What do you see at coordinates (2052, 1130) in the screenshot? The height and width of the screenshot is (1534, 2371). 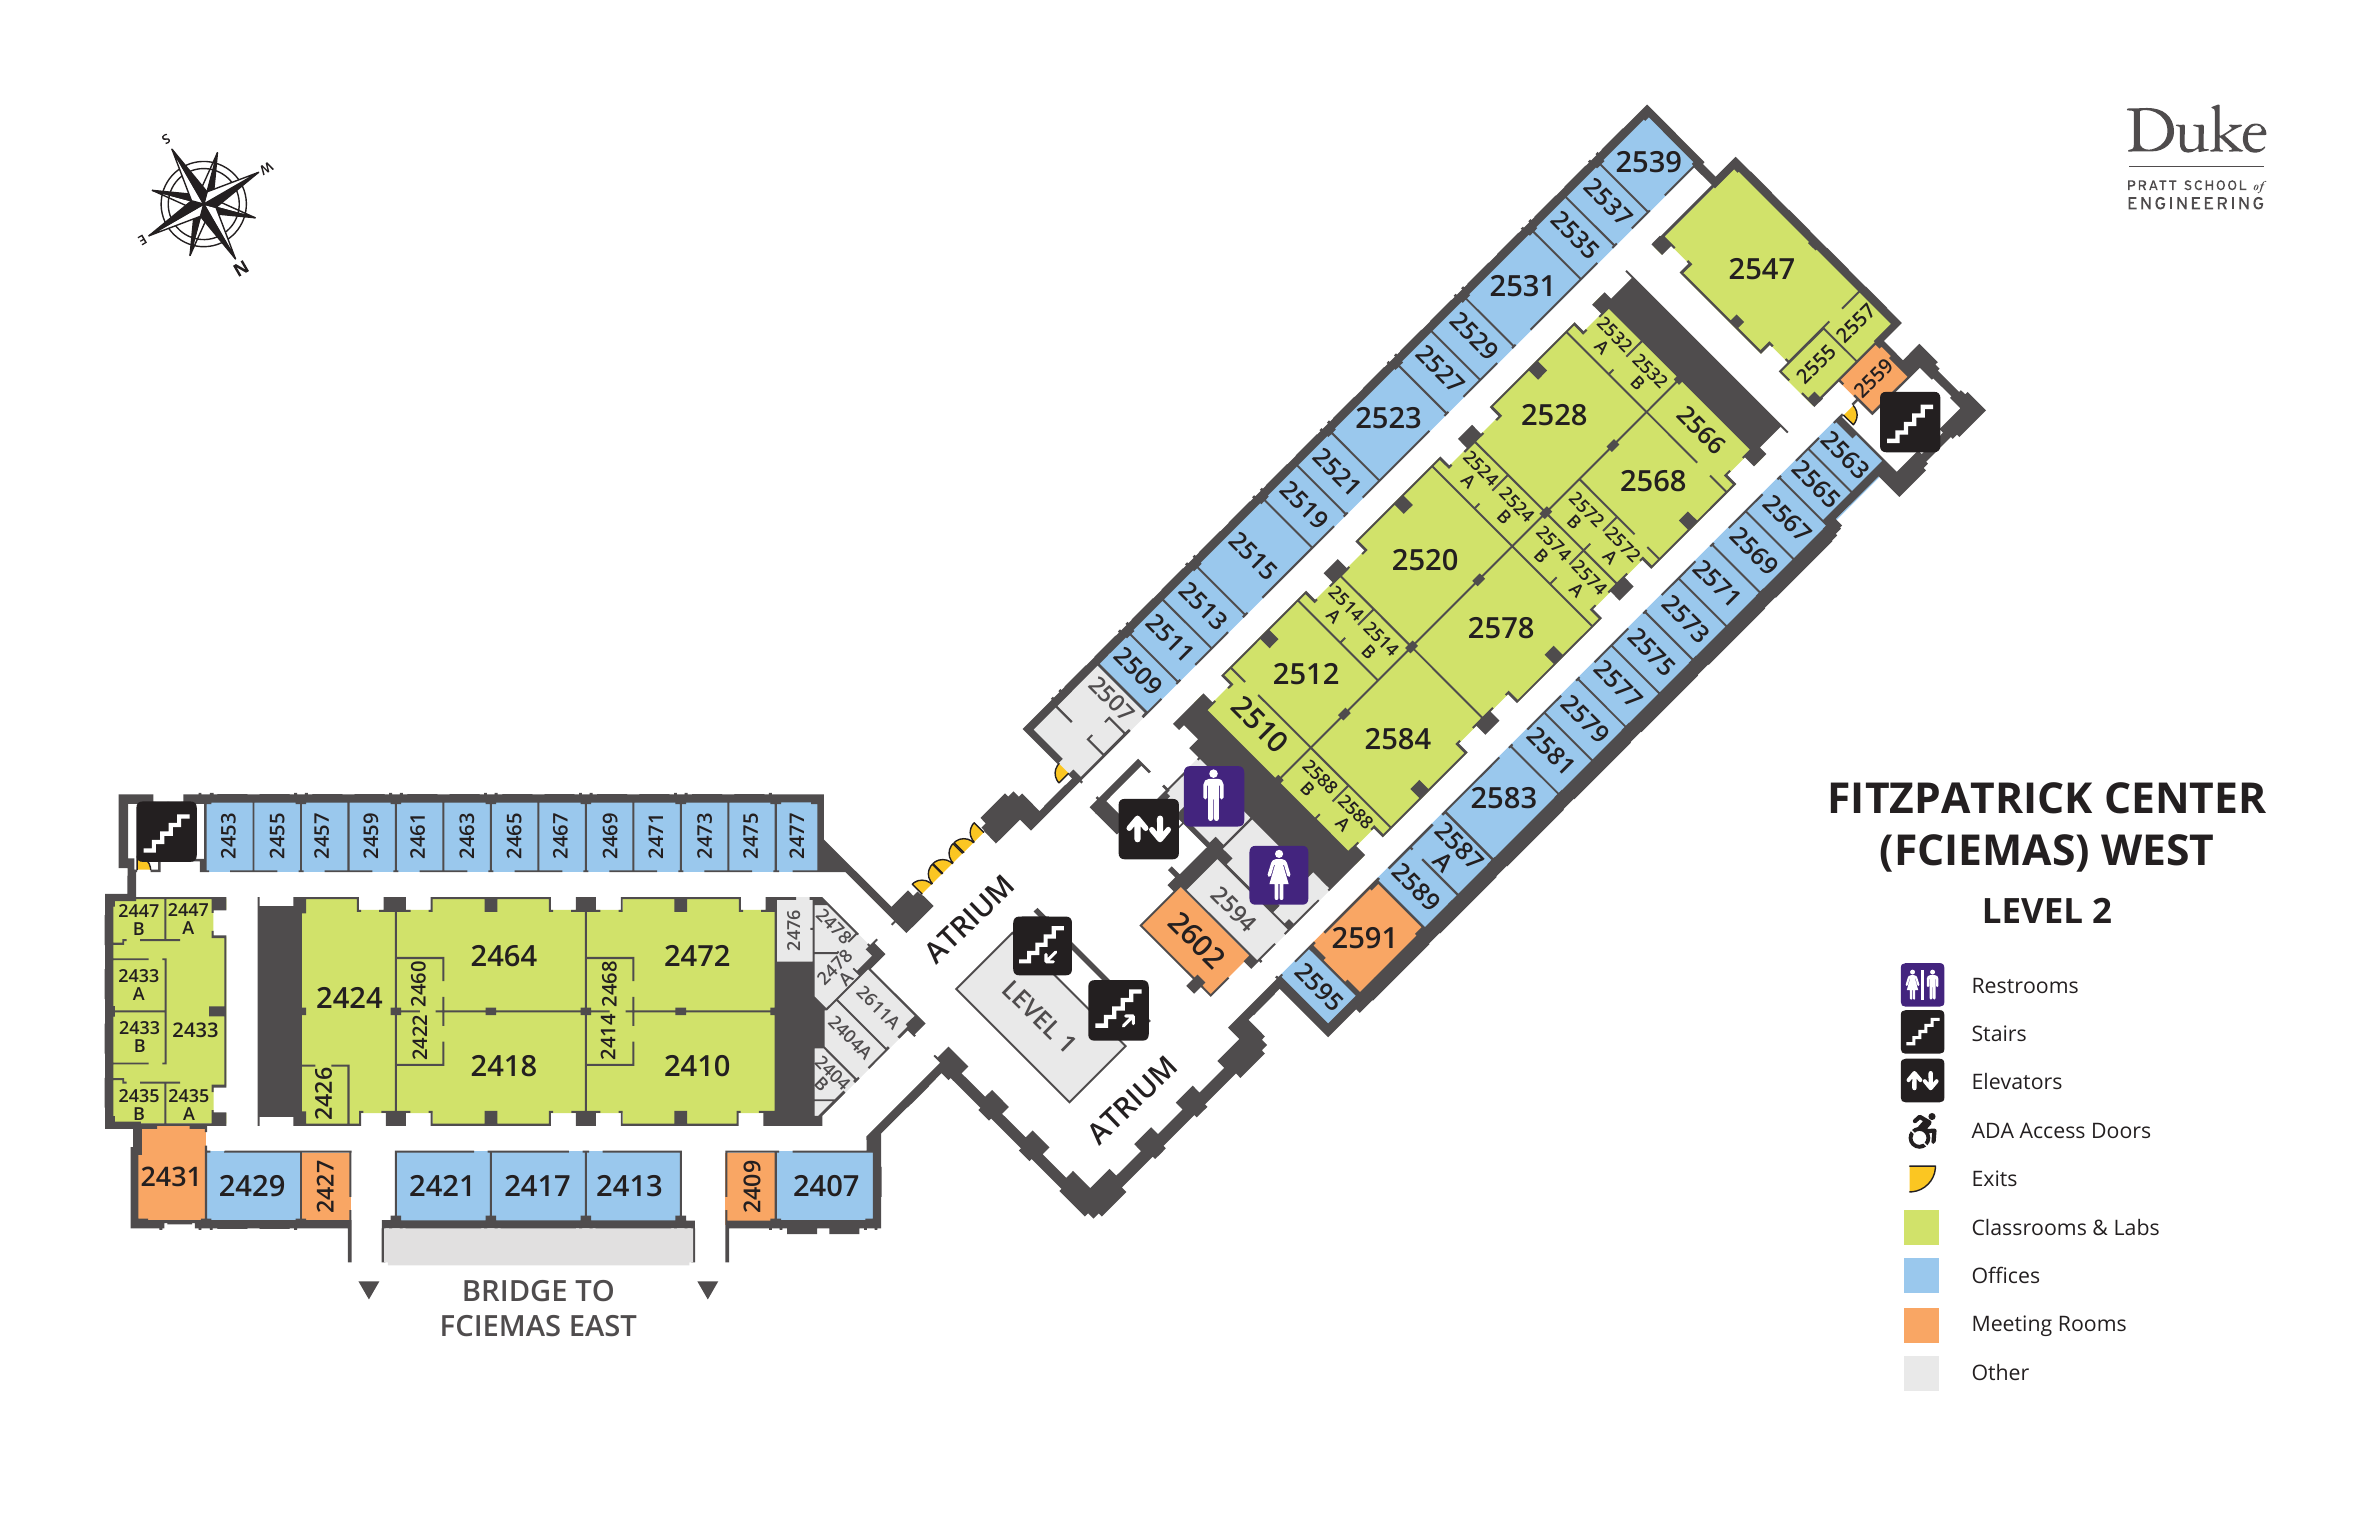 I see `Access` at bounding box center [2052, 1130].
